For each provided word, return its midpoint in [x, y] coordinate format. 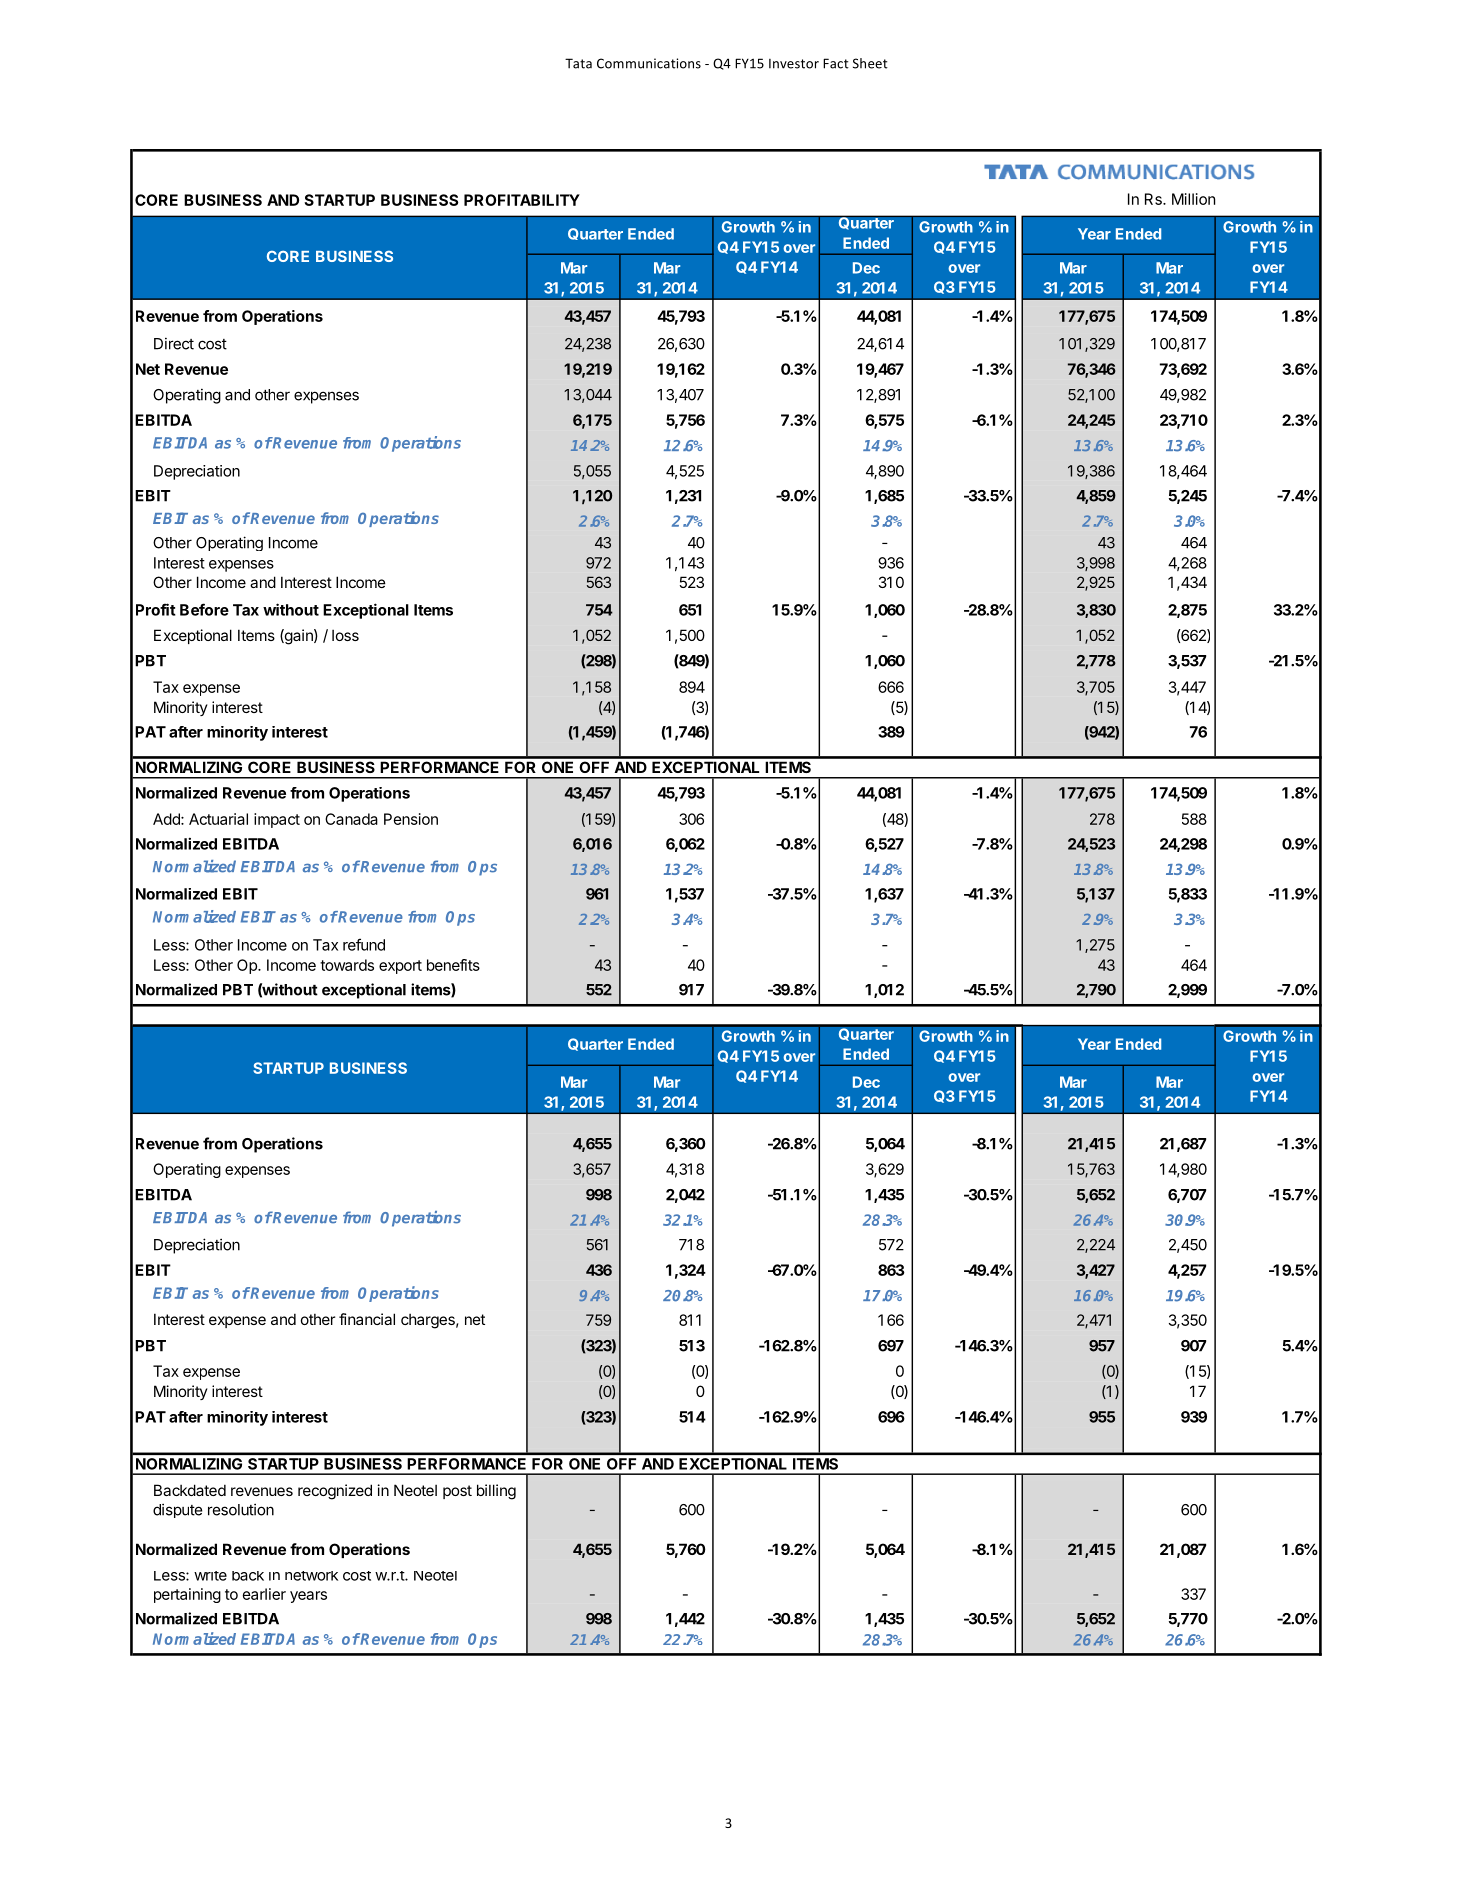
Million [1193, 199]
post [457, 1492]
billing [496, 1492]
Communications [649, 63]
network [311, 1576]
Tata [578, 63]
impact [277, 820]
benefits [453, 965]
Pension [411, 819]
